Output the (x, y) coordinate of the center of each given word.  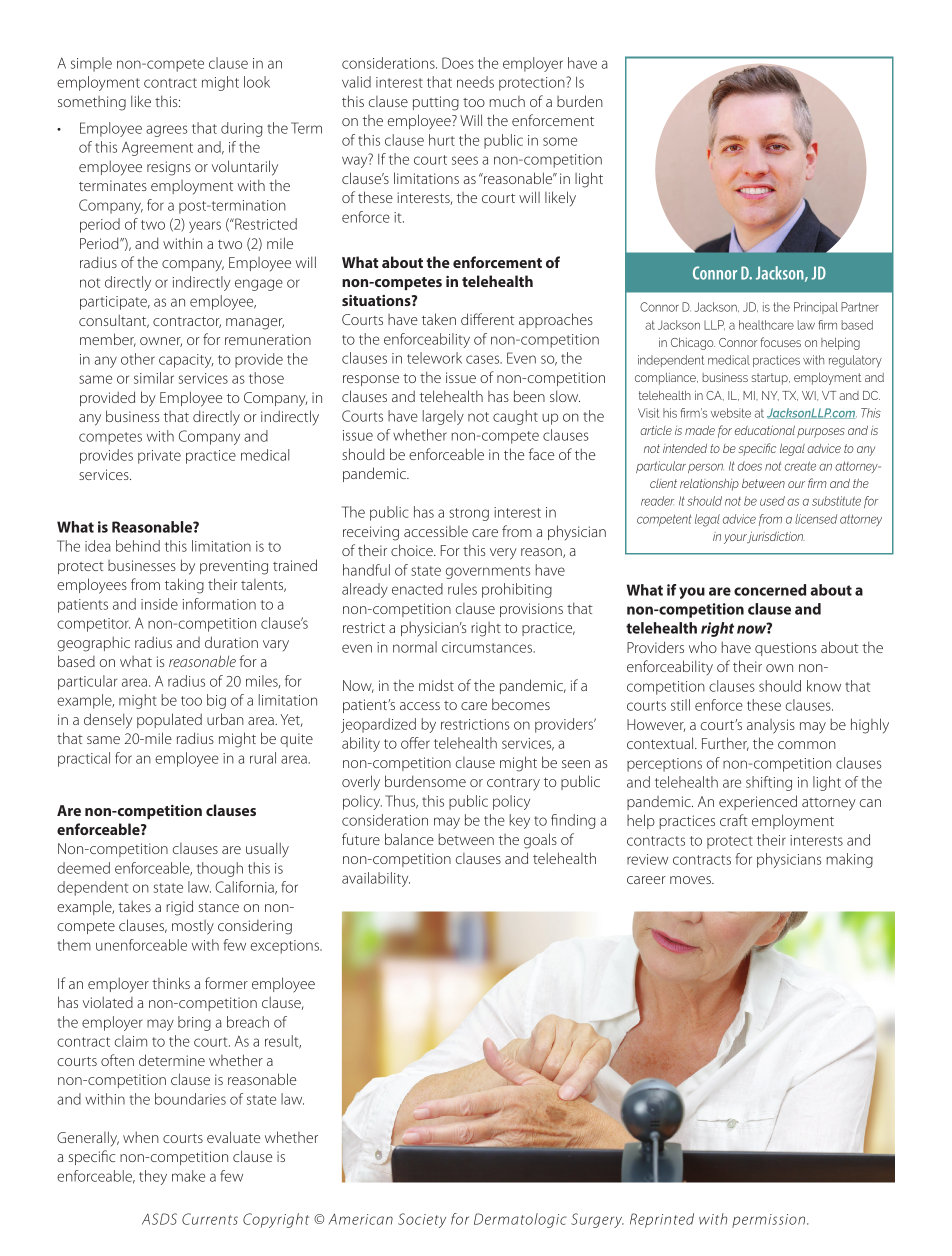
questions (786, 649)
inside (159, 604)
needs (475, 82)
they (153, 1177)
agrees (166, 131)
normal (415, 647)
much (507, 101)
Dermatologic (520, 1220)
